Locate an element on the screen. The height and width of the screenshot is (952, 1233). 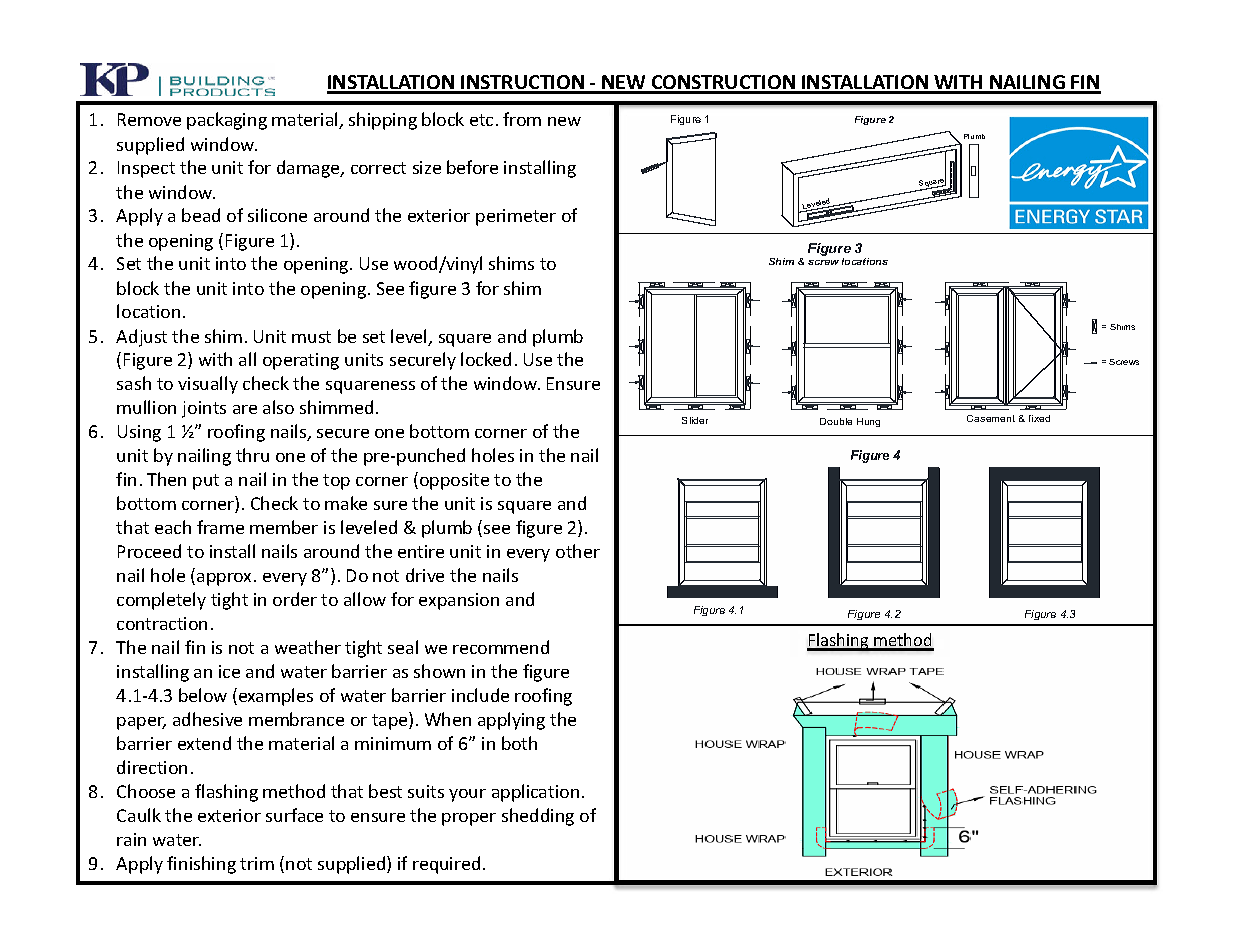
put is located at coordinates (206, 482).
